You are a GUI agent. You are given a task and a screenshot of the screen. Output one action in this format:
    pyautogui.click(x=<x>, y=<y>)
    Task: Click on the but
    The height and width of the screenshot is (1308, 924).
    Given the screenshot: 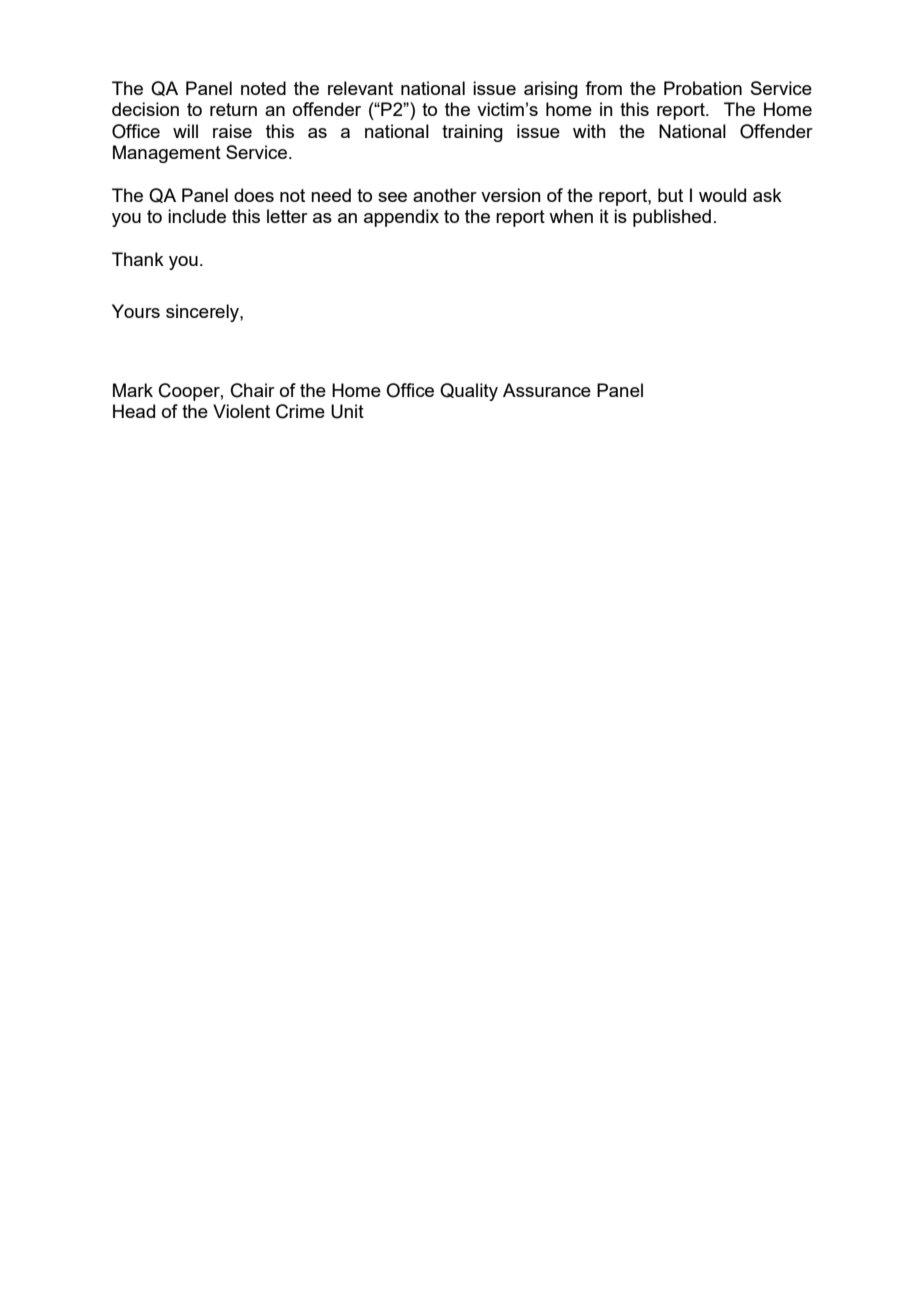 What is the action you would take?
    pyautogui.click(x=670, y=195)
